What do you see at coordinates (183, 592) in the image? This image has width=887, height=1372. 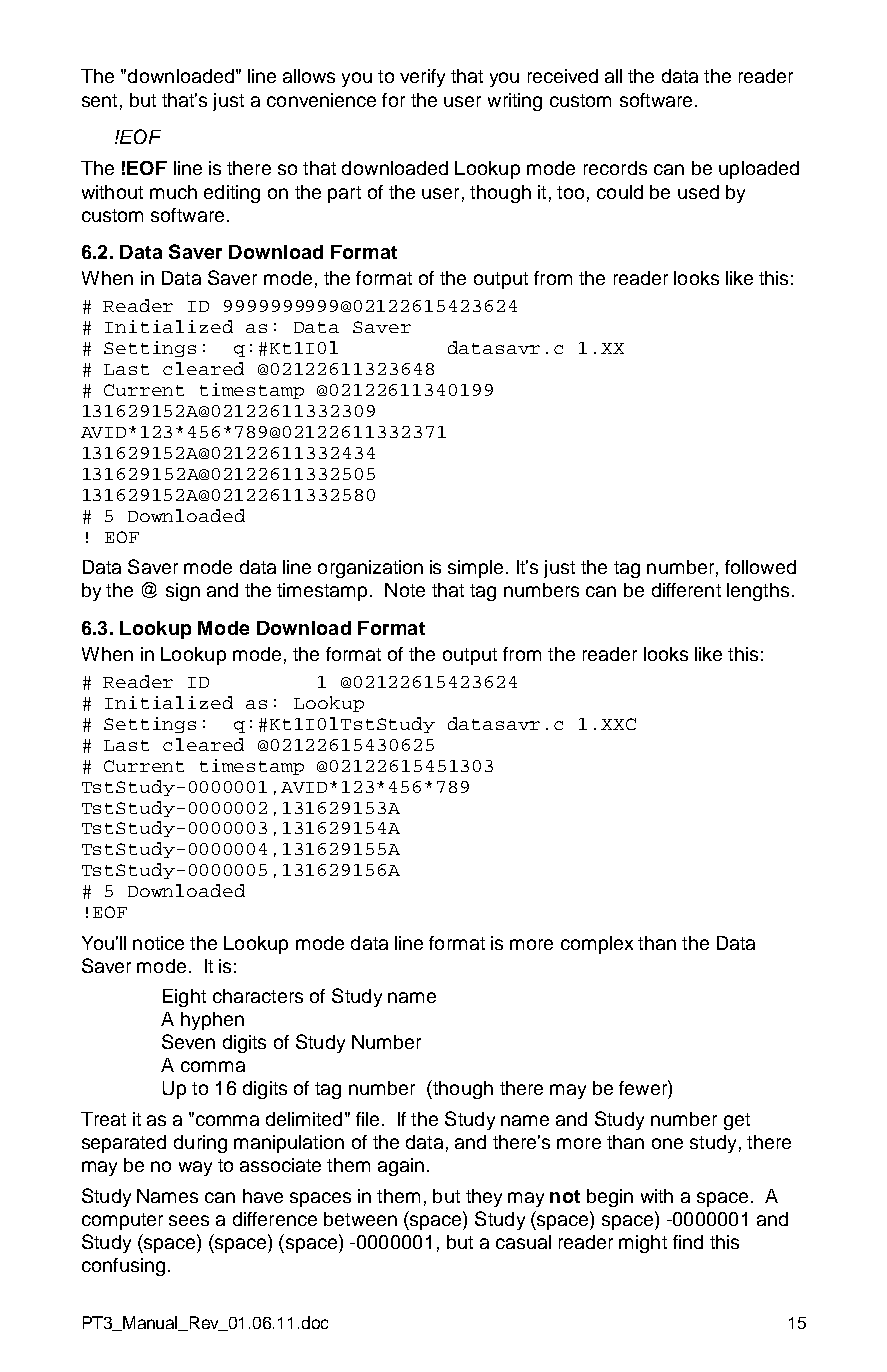 I see `sign` at bounding box center [183, 592].
